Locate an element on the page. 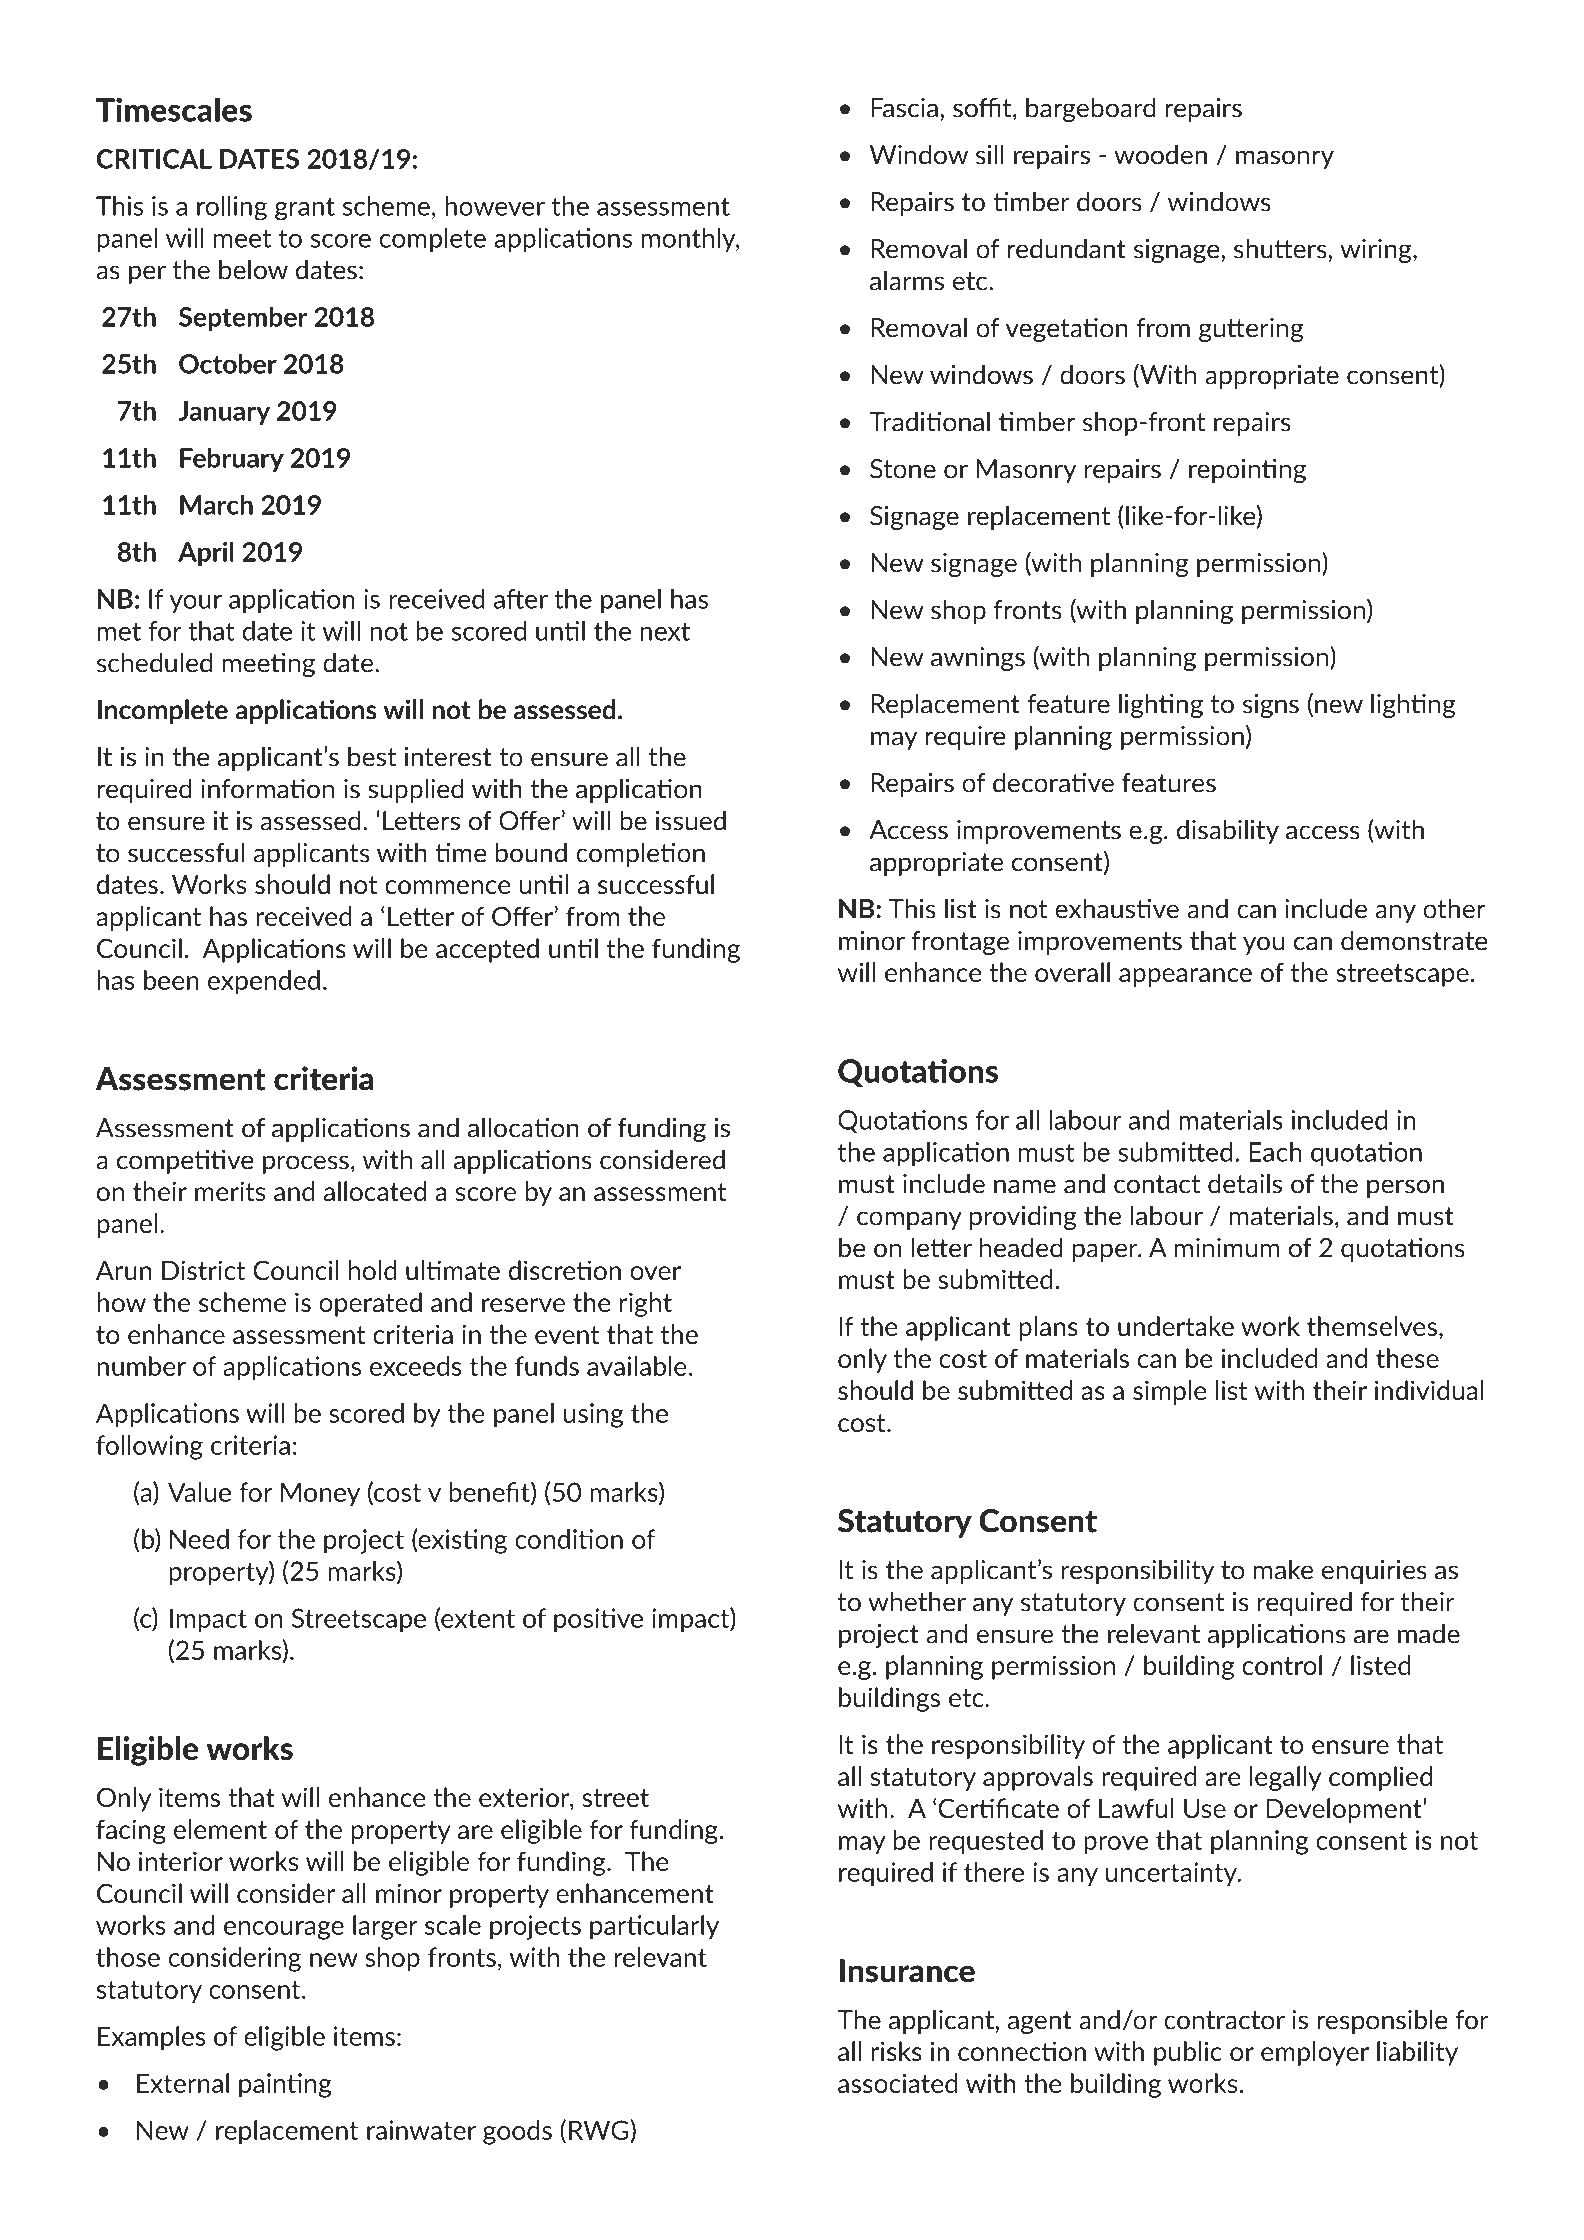  make is located at coordinates (1283, 1569).
